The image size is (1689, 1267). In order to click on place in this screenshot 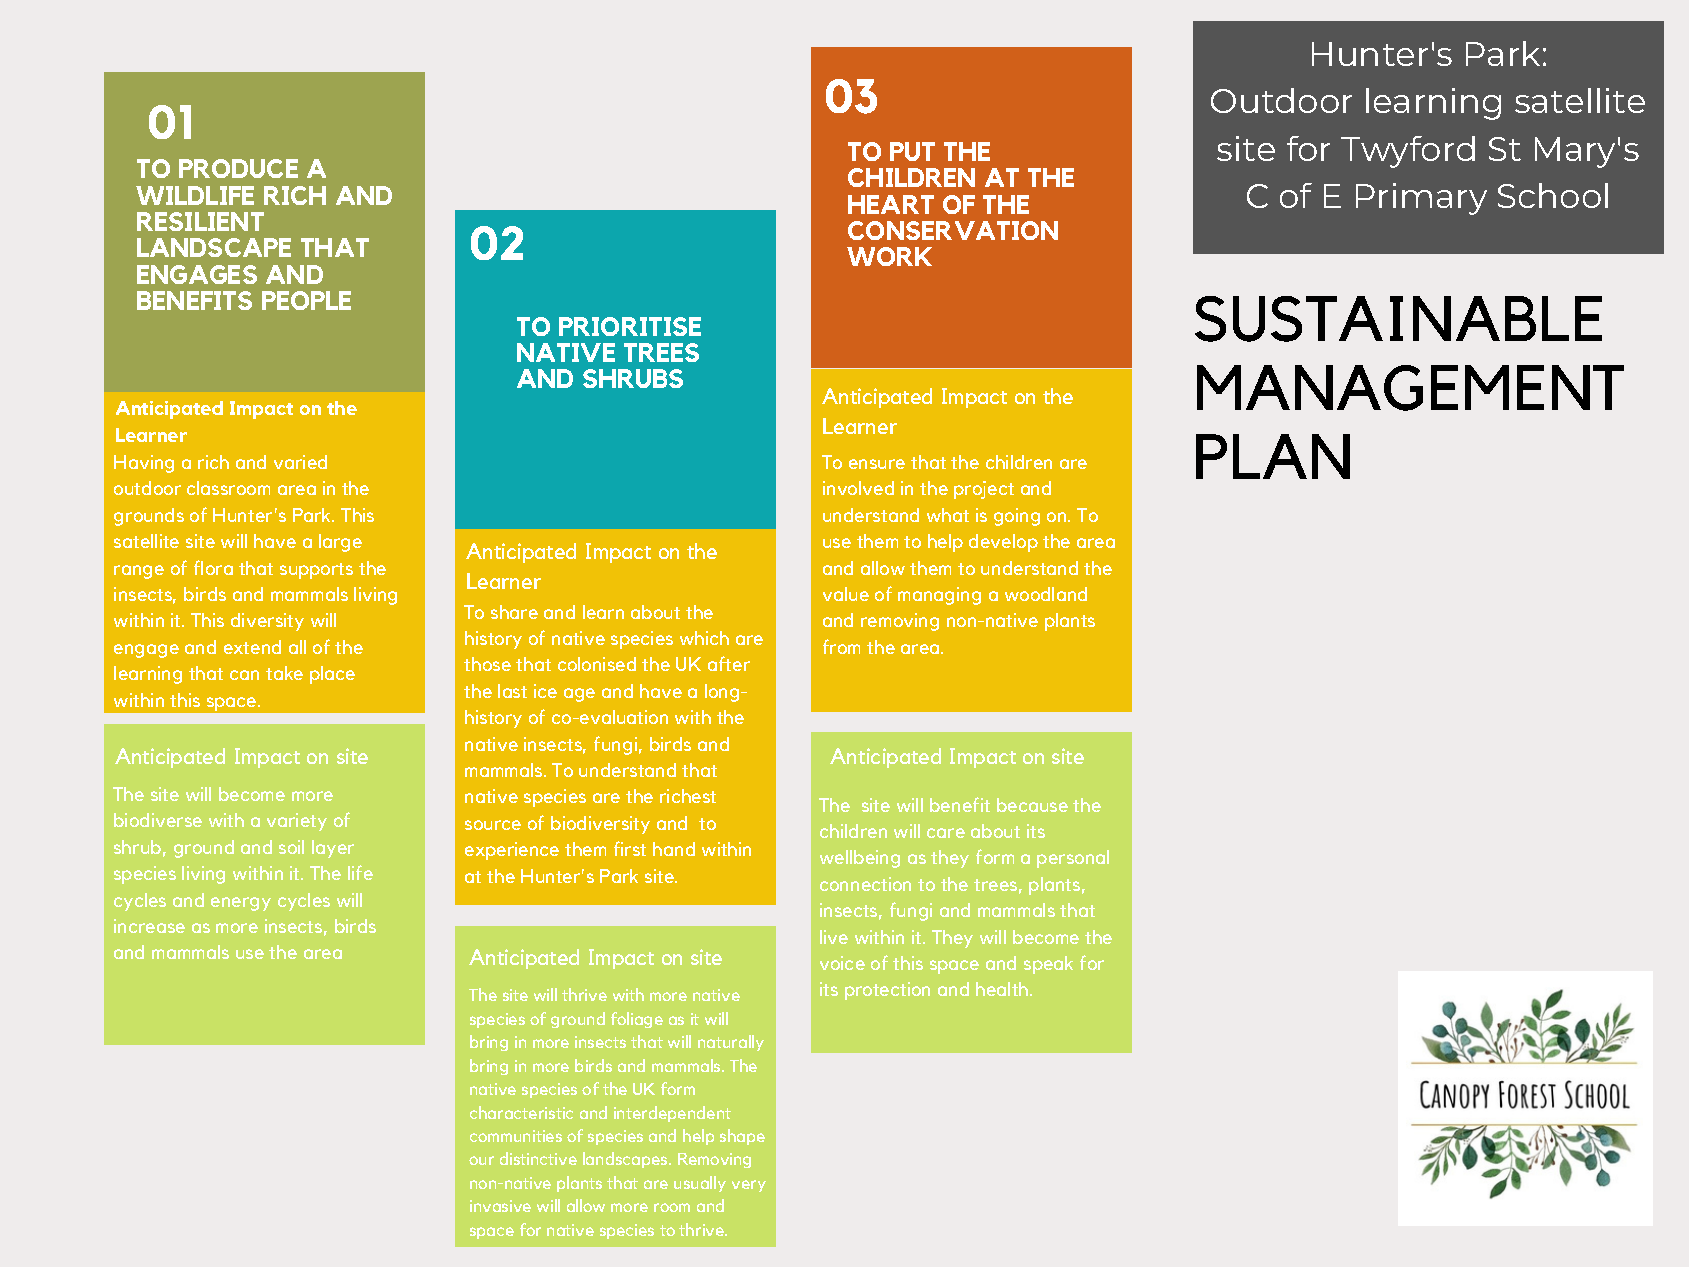, I will do `click(332, 675)`.
